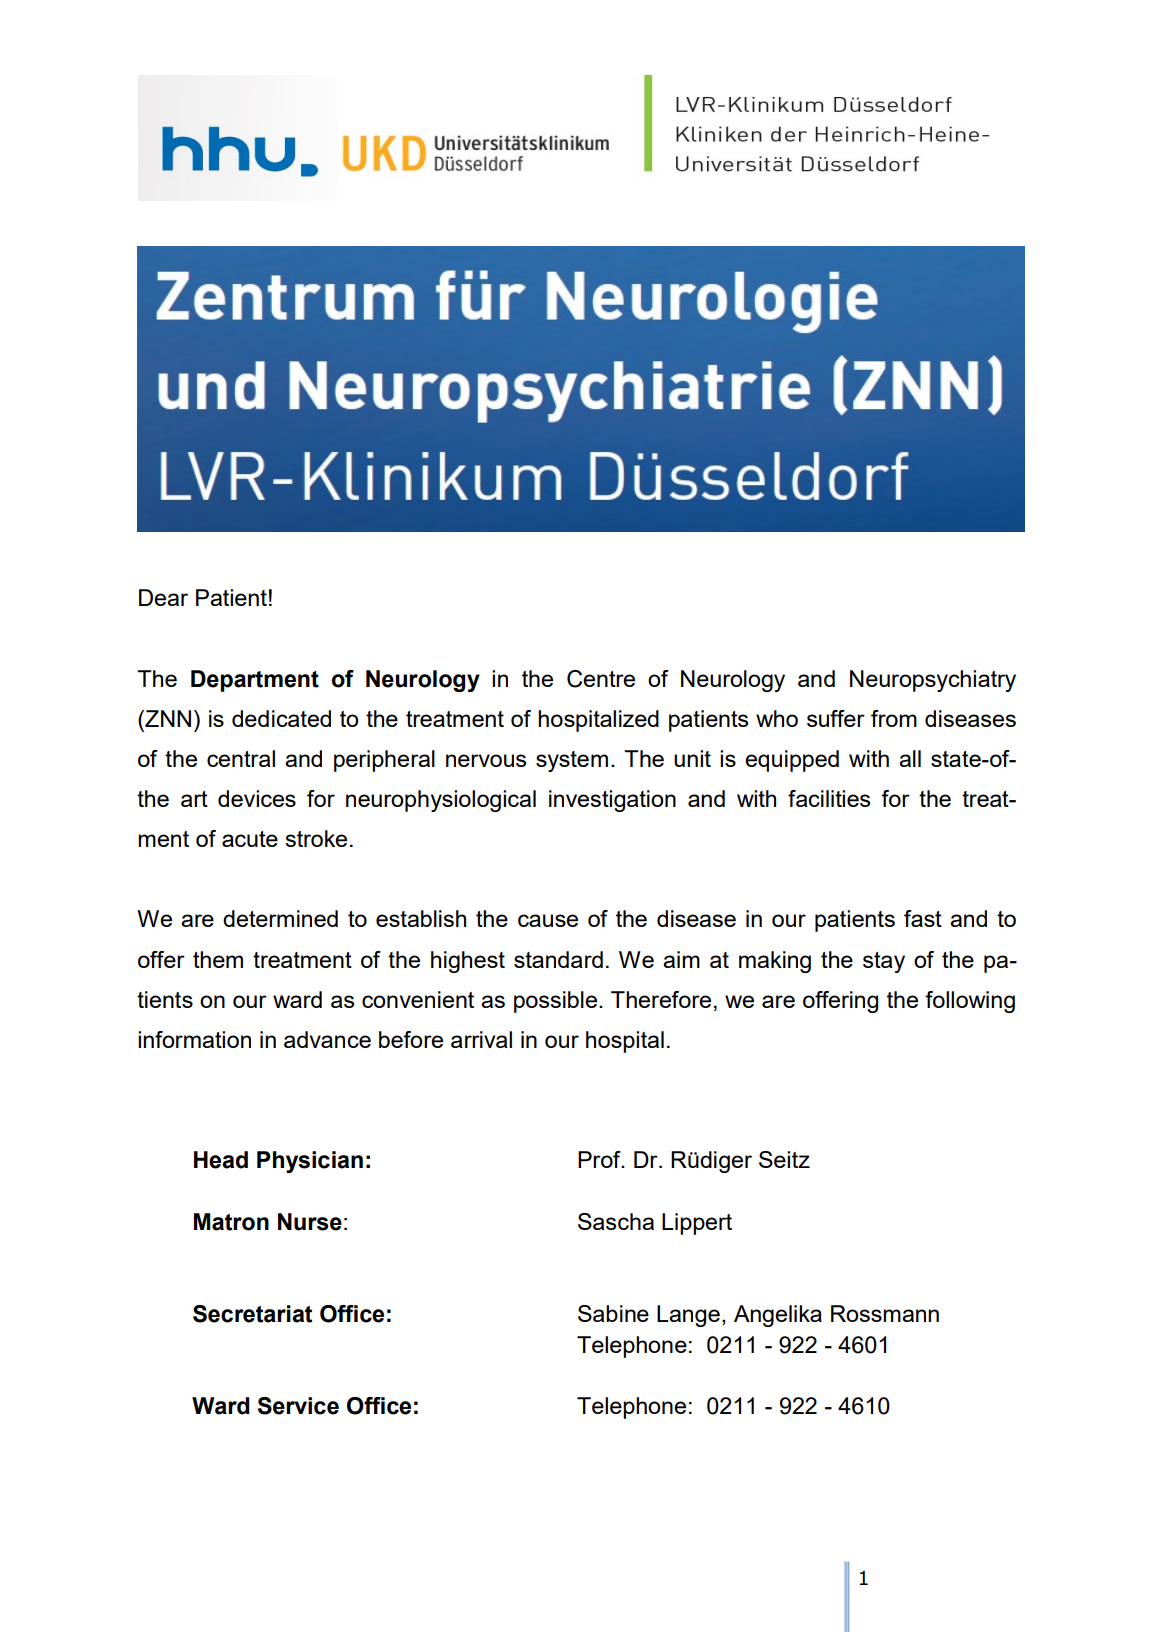 This screenshot has width=1154, height=1632. What do you see at coordinates (601, 679) in the screenshot?
I see `Centre` at bounding box center [601, 679].
